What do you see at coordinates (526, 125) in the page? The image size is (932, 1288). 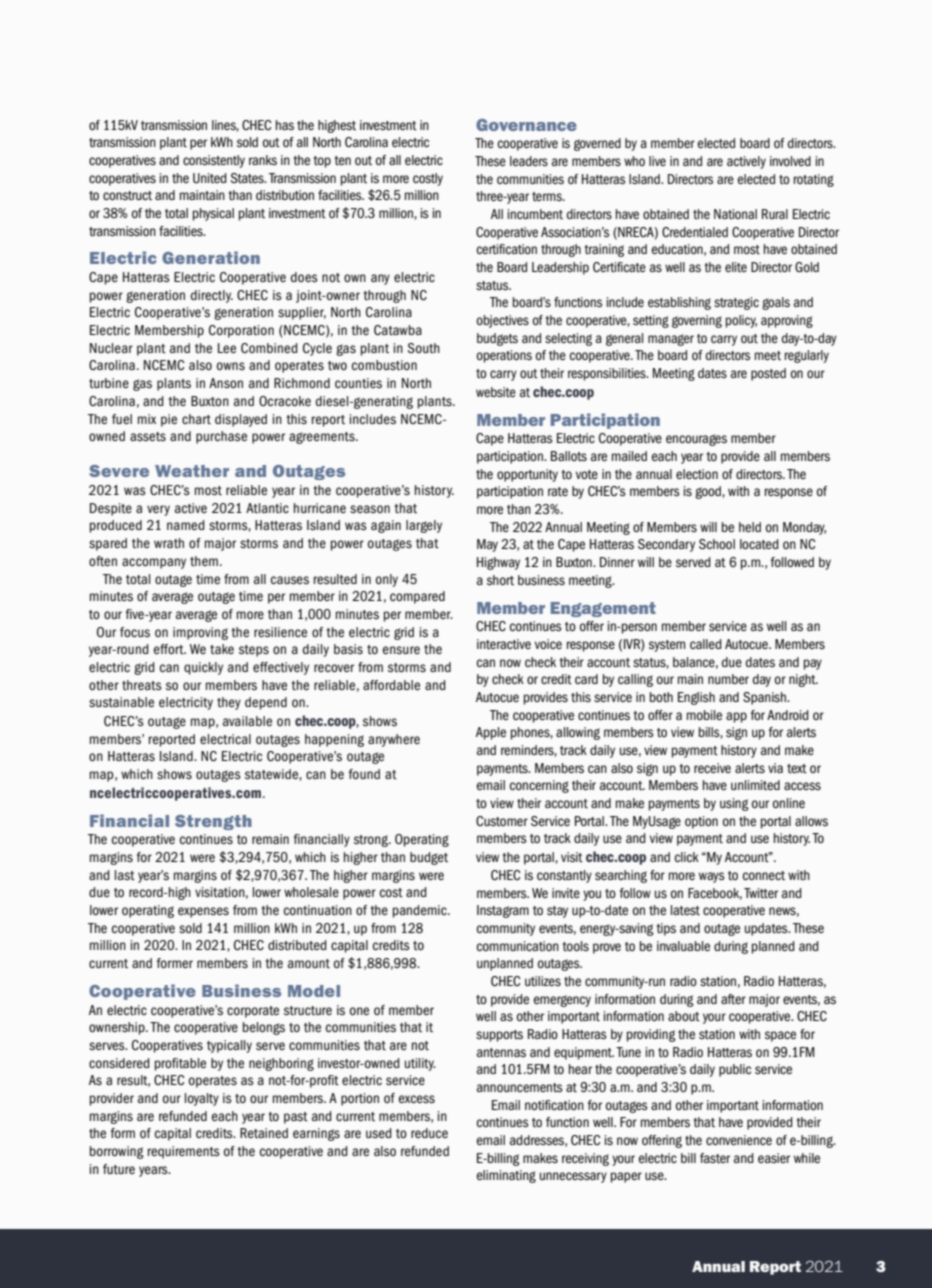 I see `Governance` at bounding box center [526, 125].
